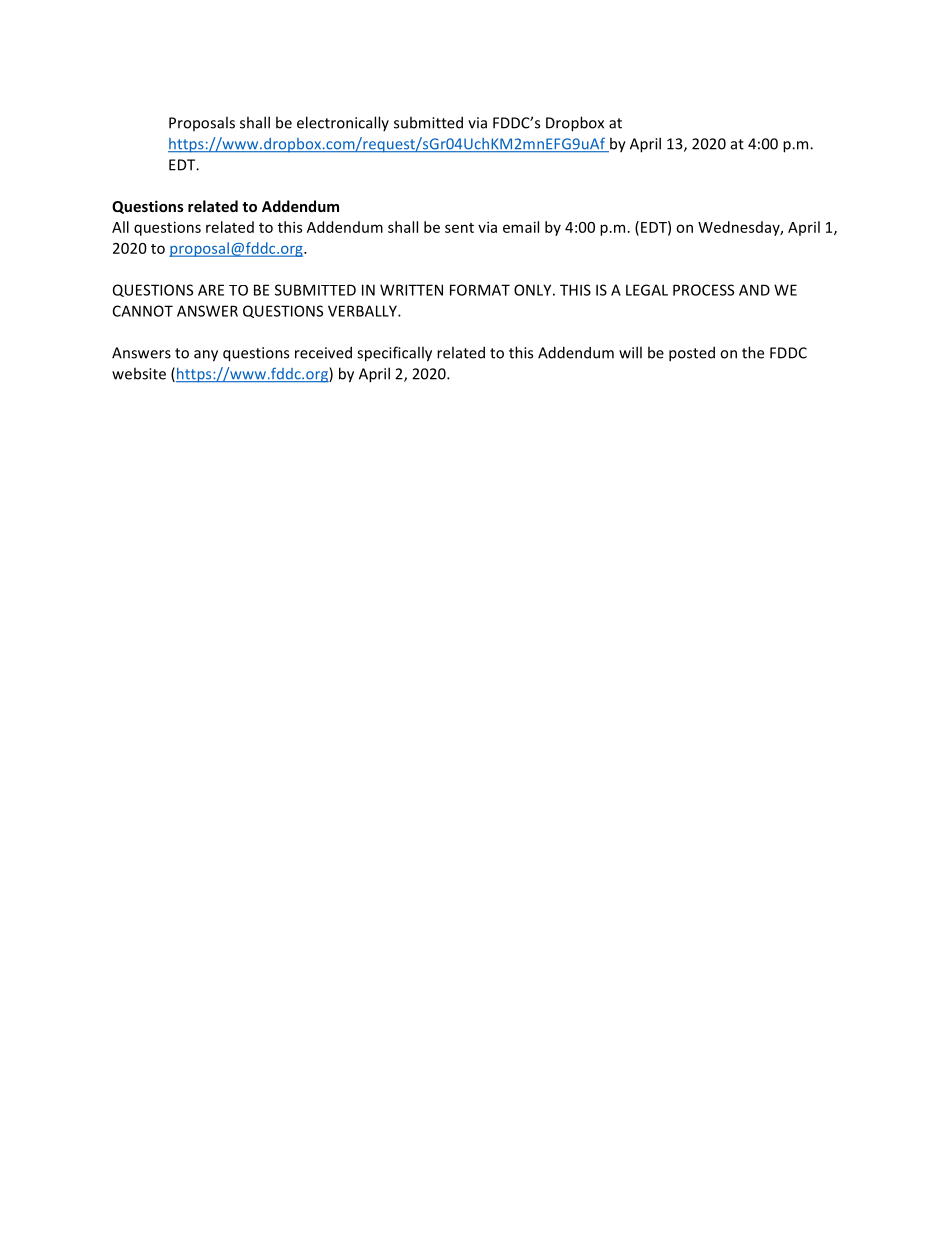 The height and width of the page is (1233, 952). What do you see at coordinates (143, 311) in the page?
I see `CANNOT` at bounding box center [143, 311].
